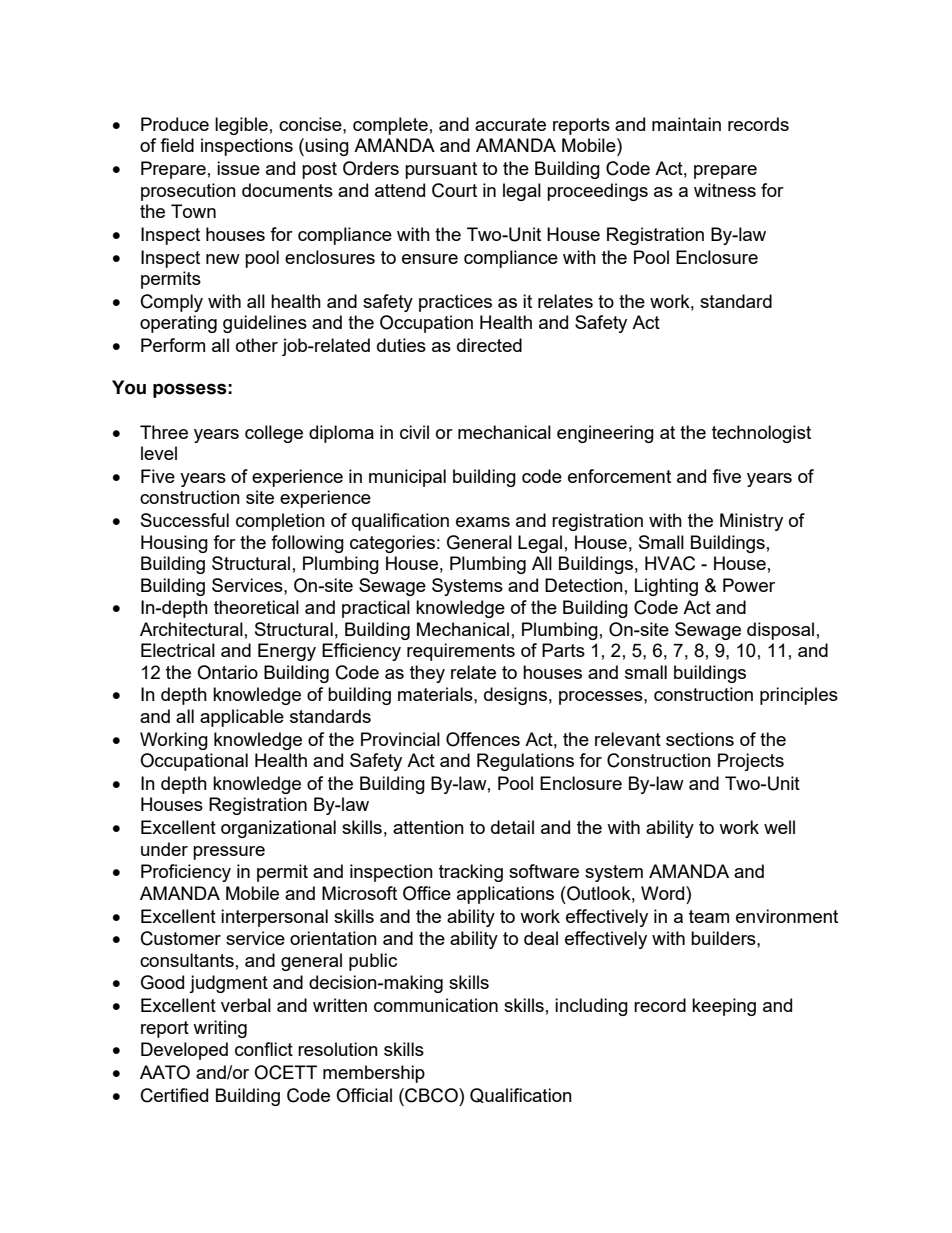 The image size is (952, 1233). Describe the element at coordinates (177, 145) in the page. I see `field` at that location.
